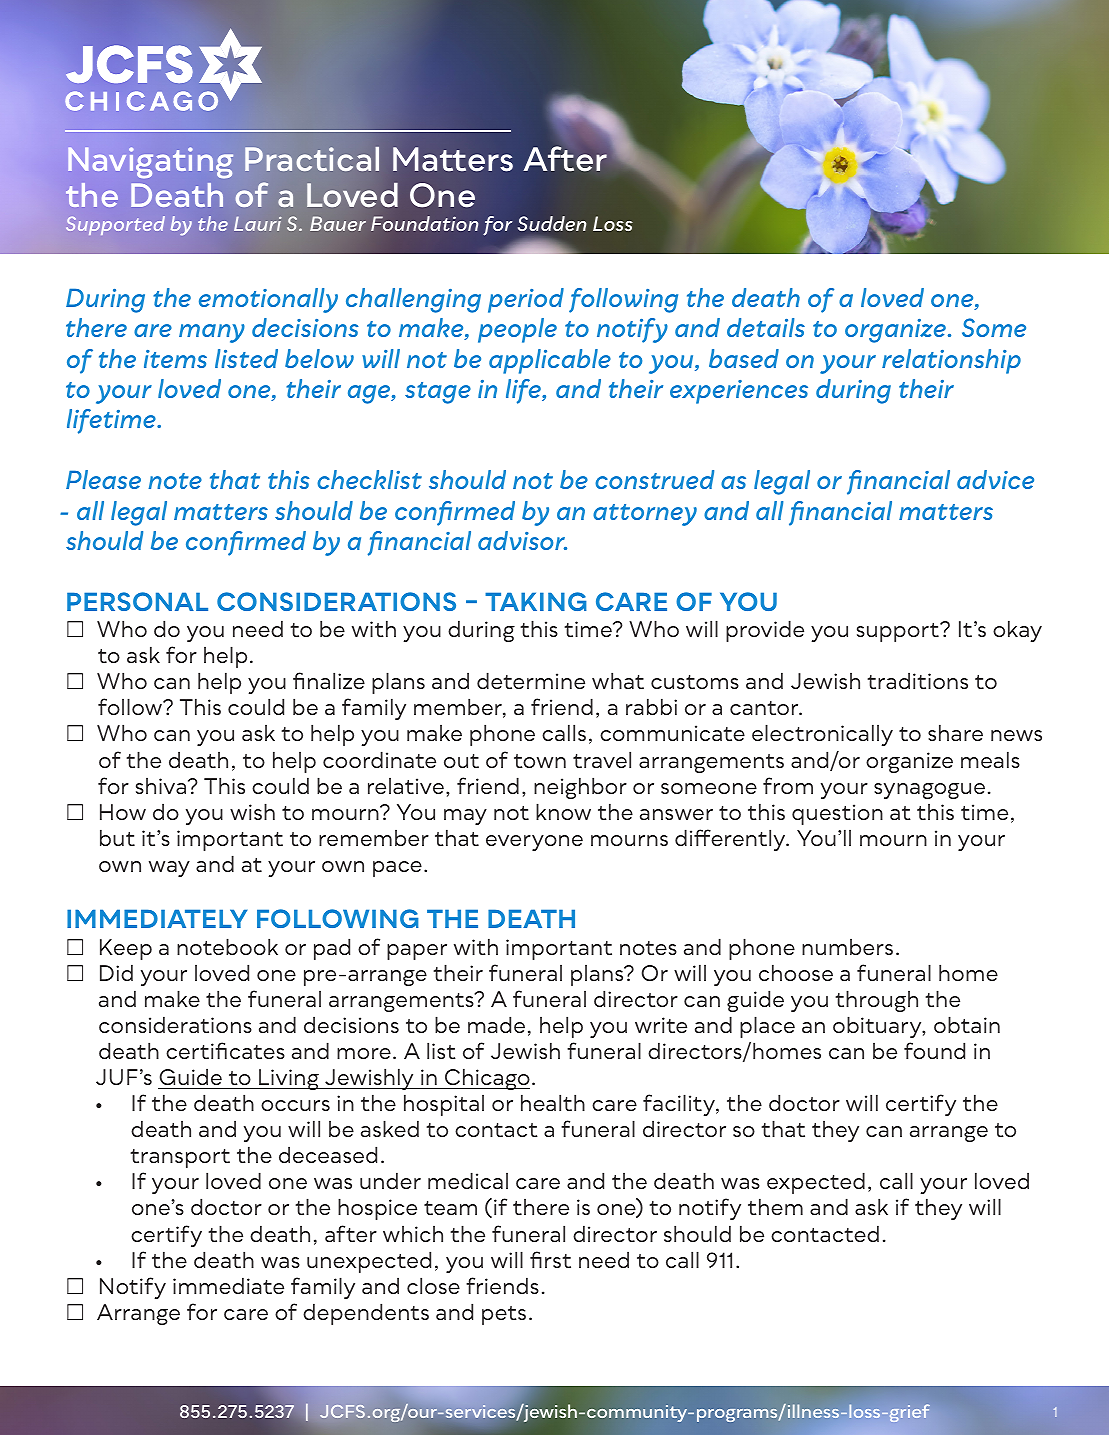  What do you see at coordinates (917, 680) in the screenshot?
I see `traditions` at bounding box center [917, 680].
